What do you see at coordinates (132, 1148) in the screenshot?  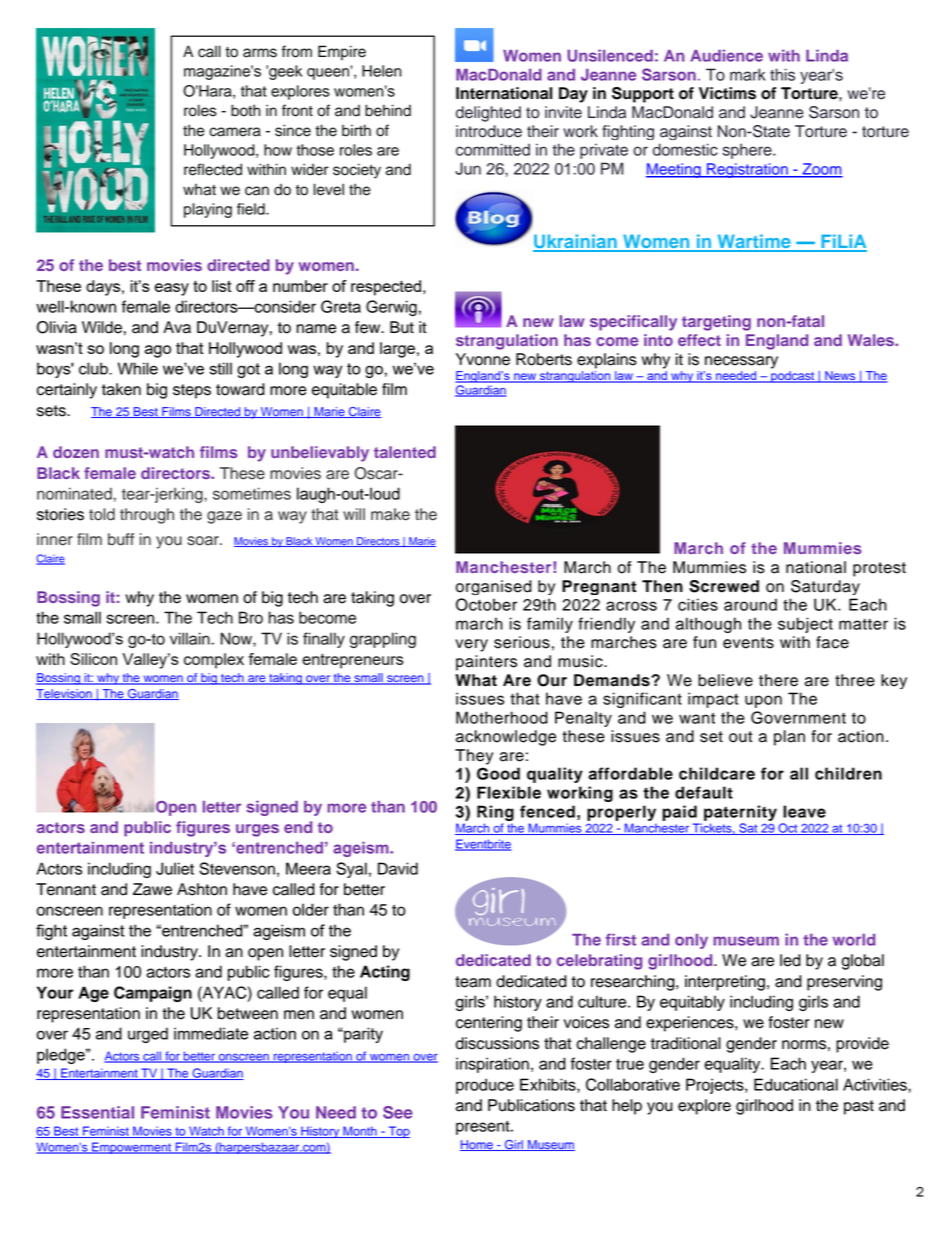 I see `Empowerment` at bounding box center [132, 1148].
